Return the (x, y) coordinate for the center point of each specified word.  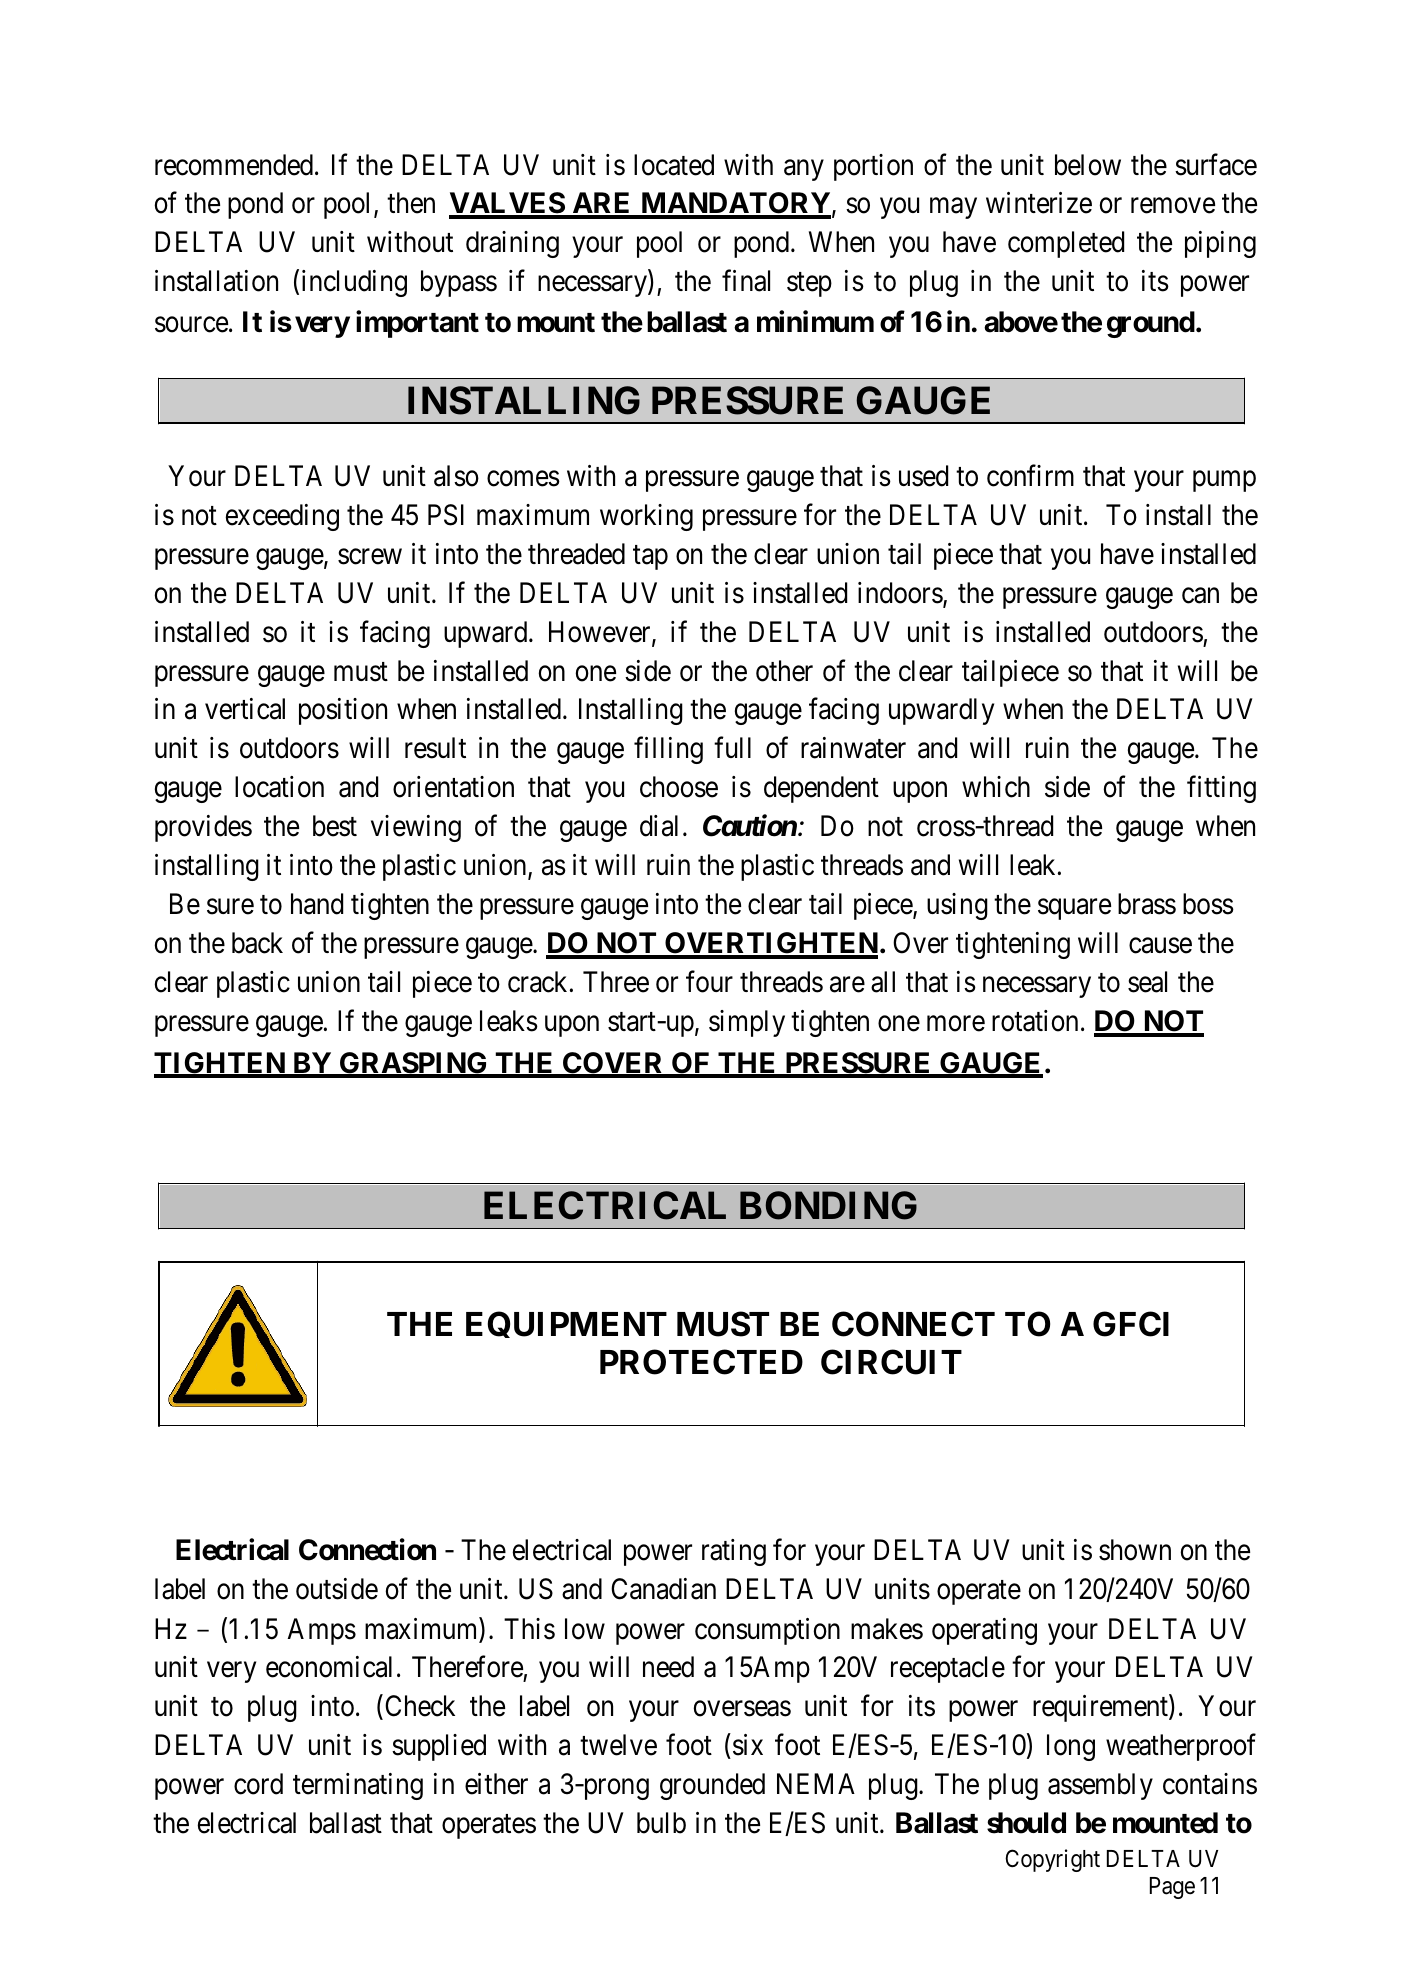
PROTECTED (701, 1362)
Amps (321, 1631)
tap (650, 558)
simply (747, 1023)
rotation (1035, 1021)
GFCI (1131, 1324)
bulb (661, 1823)
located (674, 165)
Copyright (1052, 1860)
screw (370, 557)
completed (1066, 244)
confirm (1030, 476)
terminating (358, 1786)
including (354, 283)
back (257, 943)
